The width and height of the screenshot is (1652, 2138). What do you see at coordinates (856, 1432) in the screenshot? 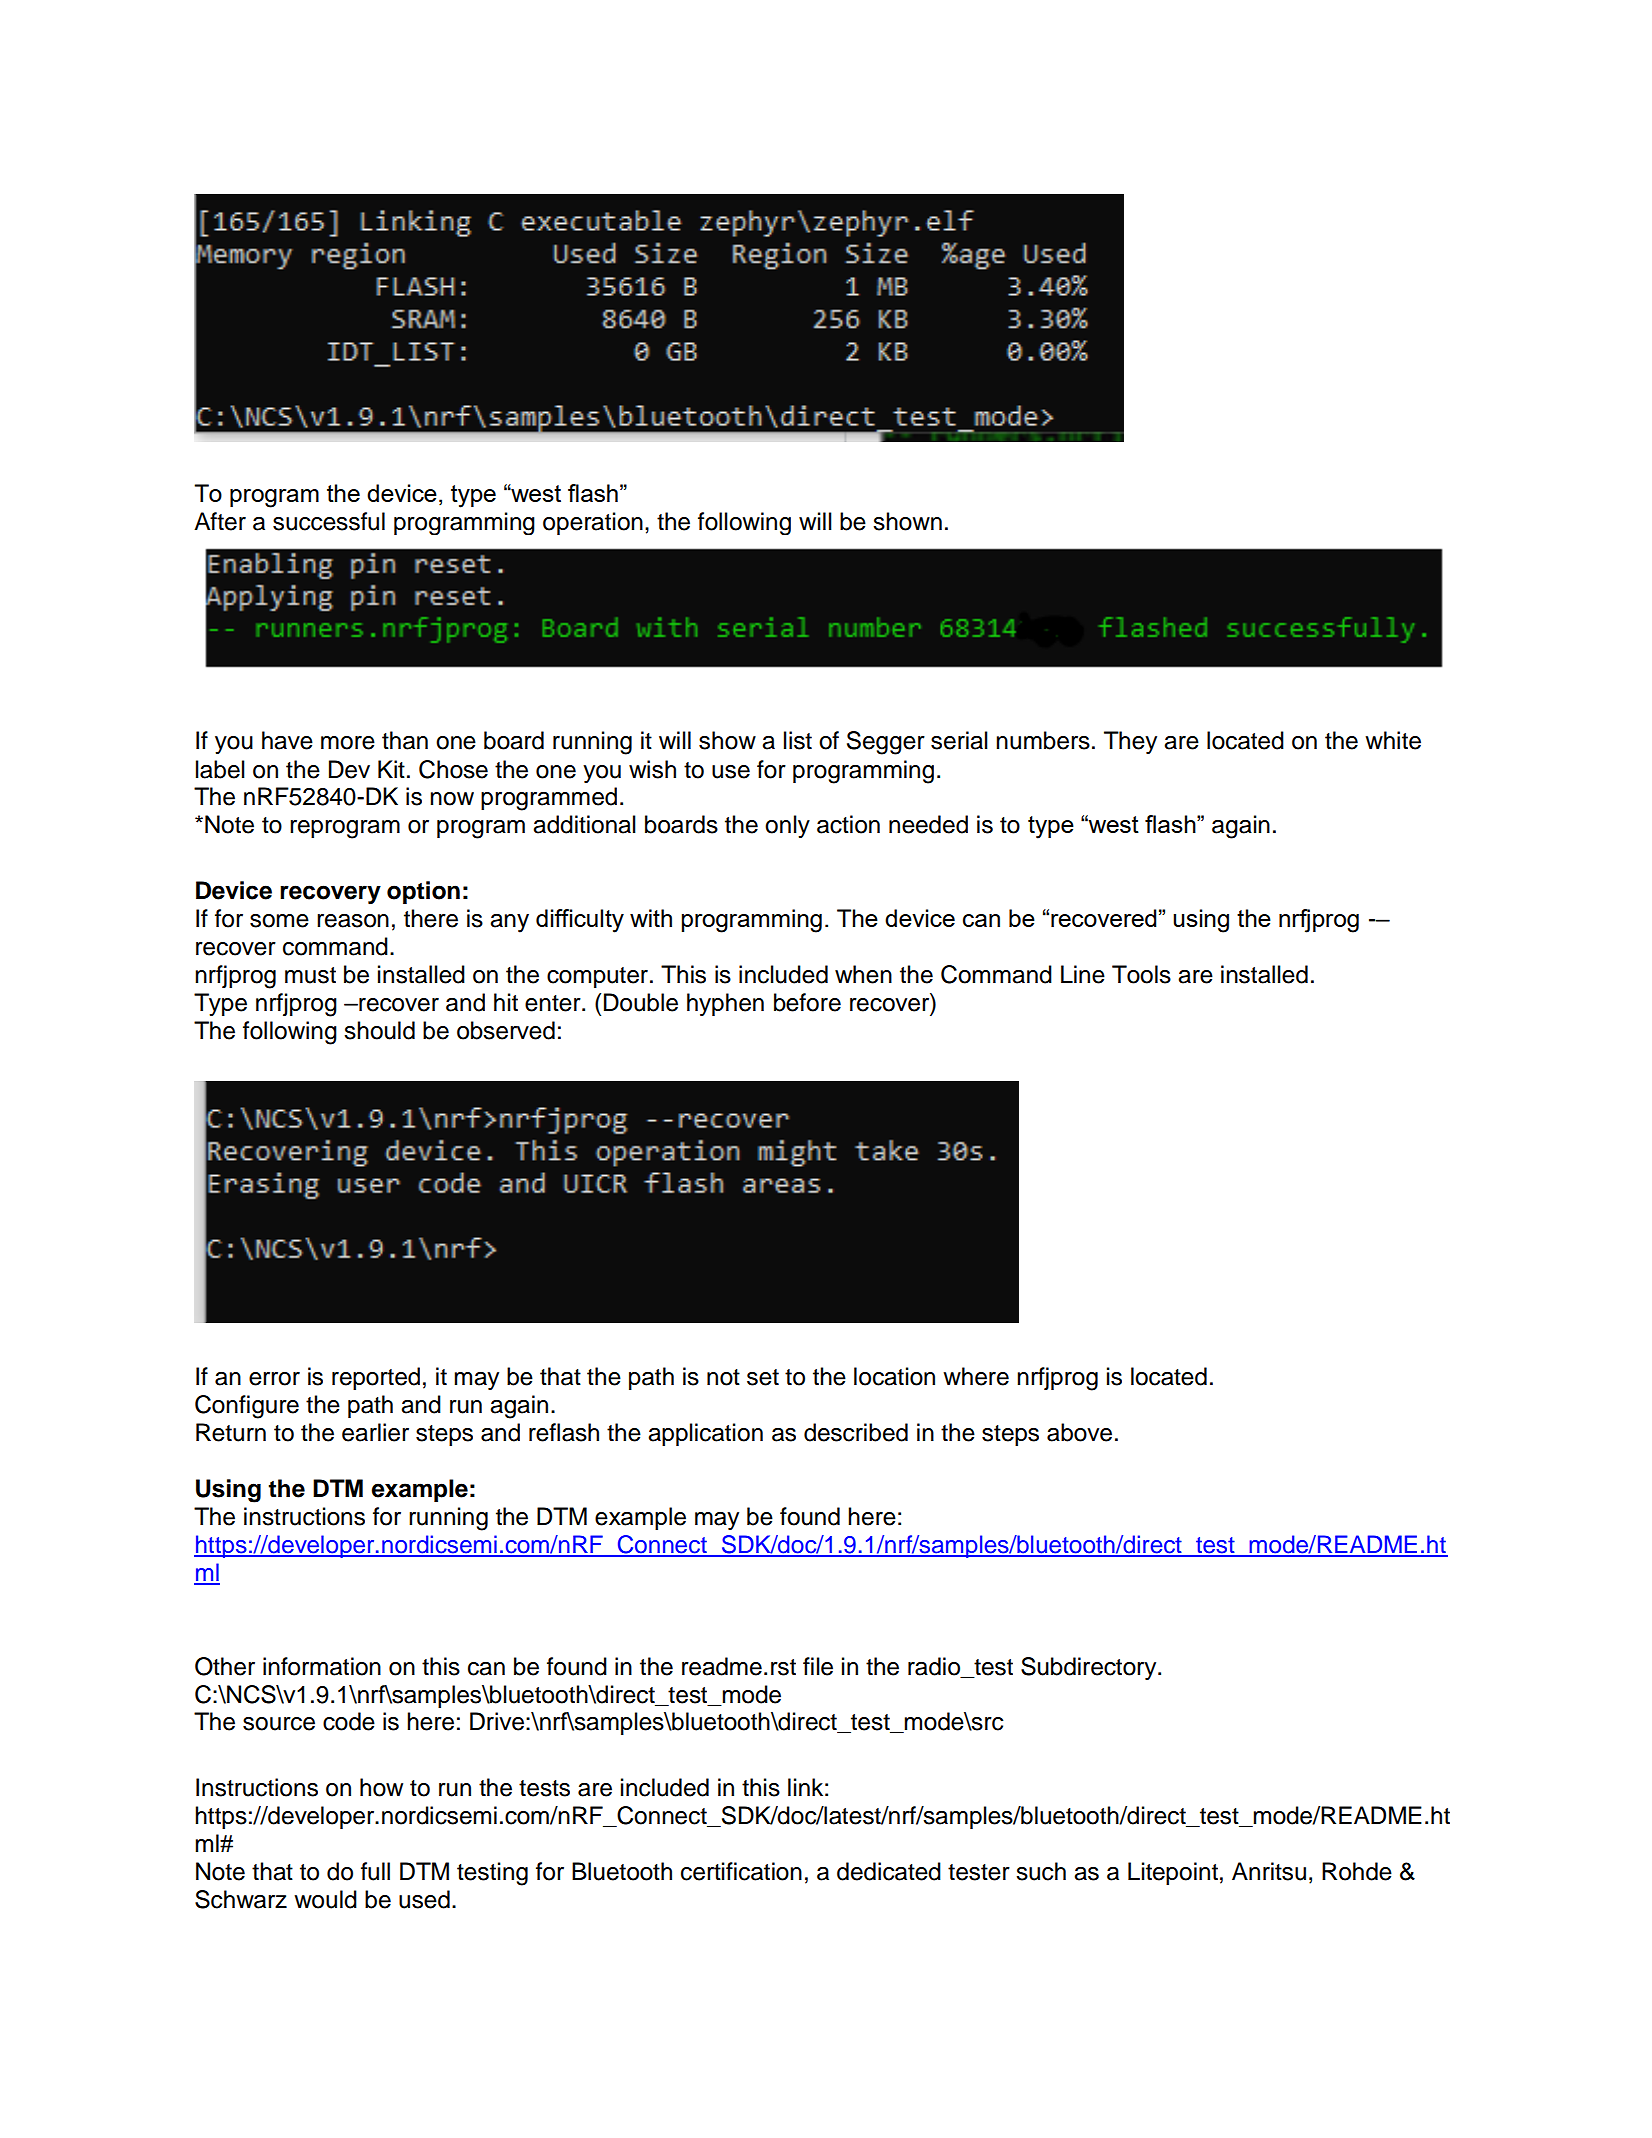
I see `described` at bounding box center [856, 1432].
